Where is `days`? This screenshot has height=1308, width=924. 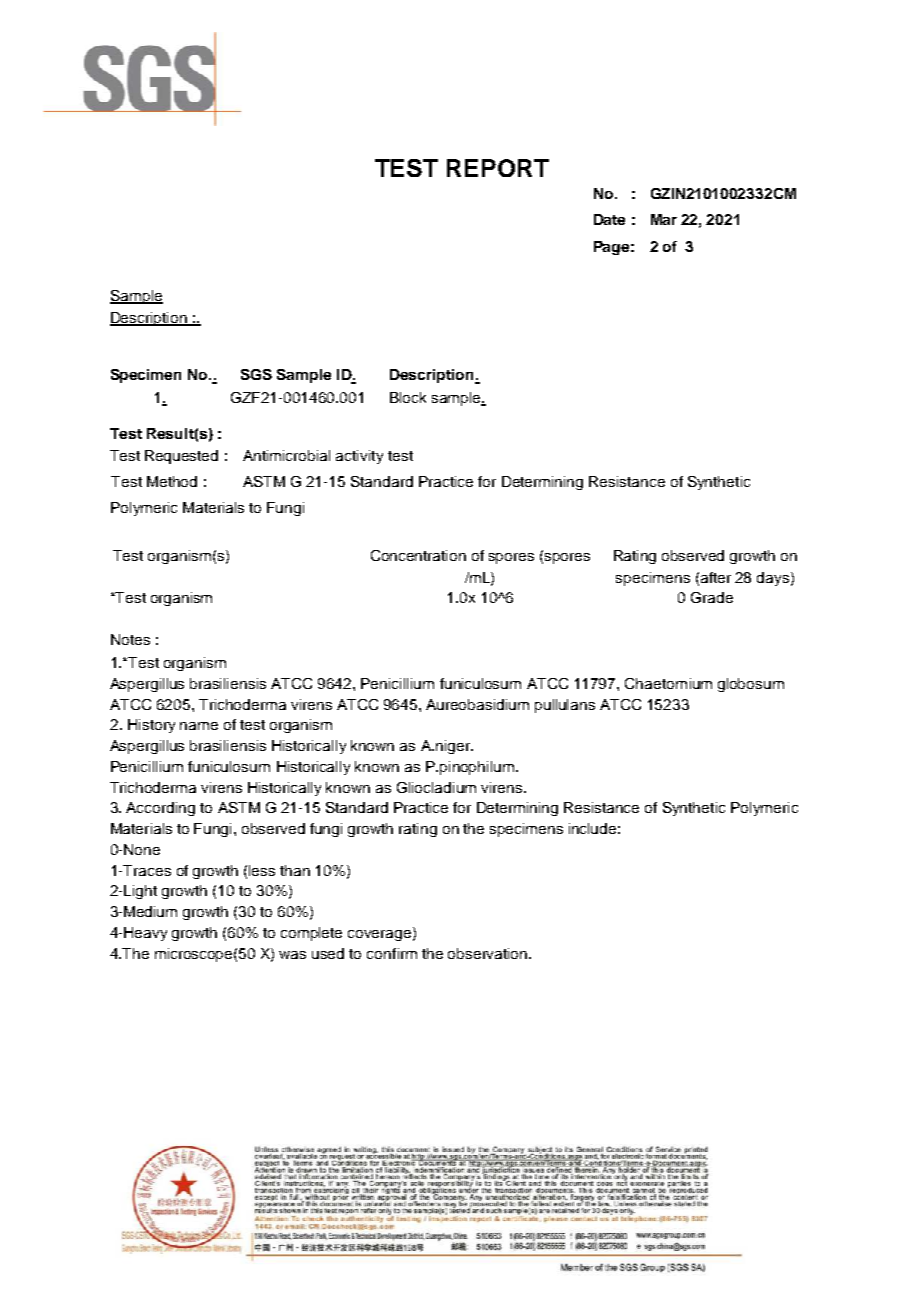
days is located at coordinates (773, 579).
